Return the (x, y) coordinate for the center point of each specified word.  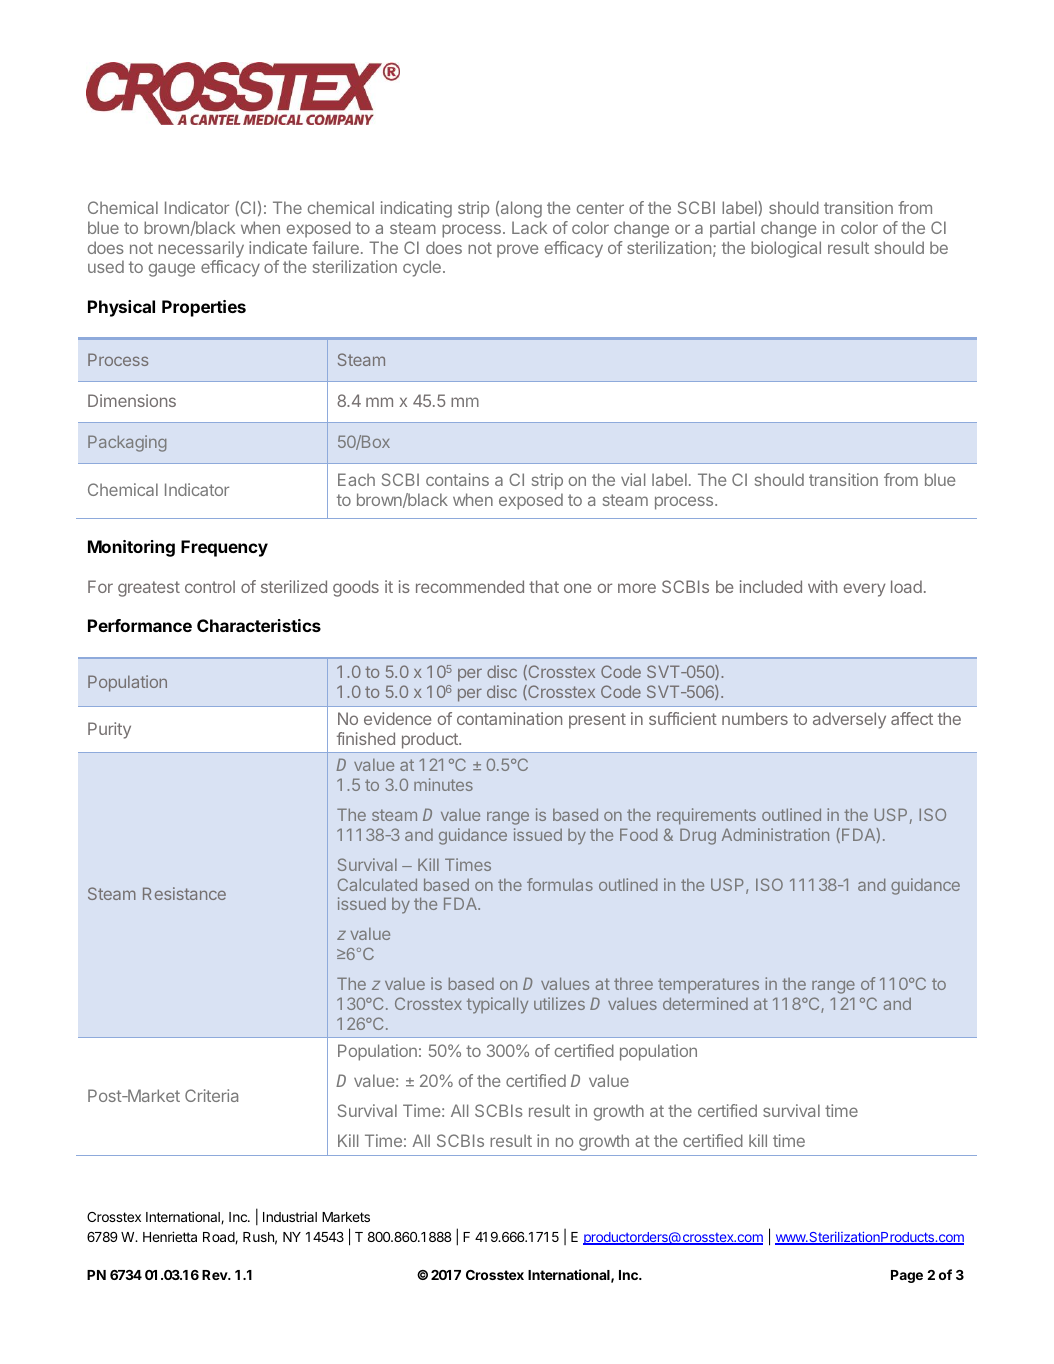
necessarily (201, 249)
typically (497, 1005)
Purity (109, 730)
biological (786, 249)
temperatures (708, 985)
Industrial (290, 1216)
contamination (509, 718)
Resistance (184, 893)
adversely (849, 720)
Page (907, 1276)
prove (517, 251)
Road (219, 1238)
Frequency (224, 548)
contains (457, 479)
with (822, 586)
